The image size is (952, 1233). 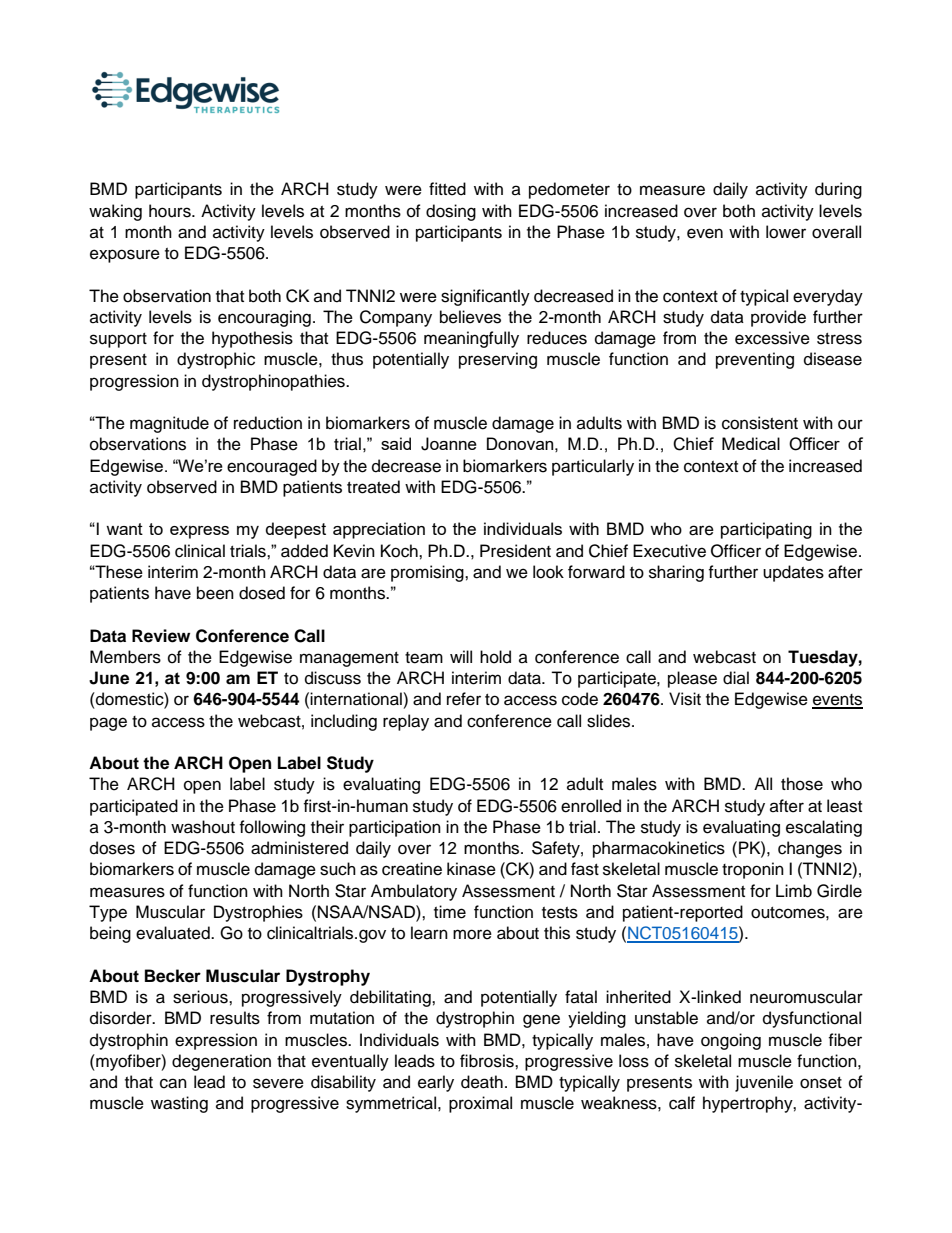 I want to click on dial, so click(x=736, y=678).
